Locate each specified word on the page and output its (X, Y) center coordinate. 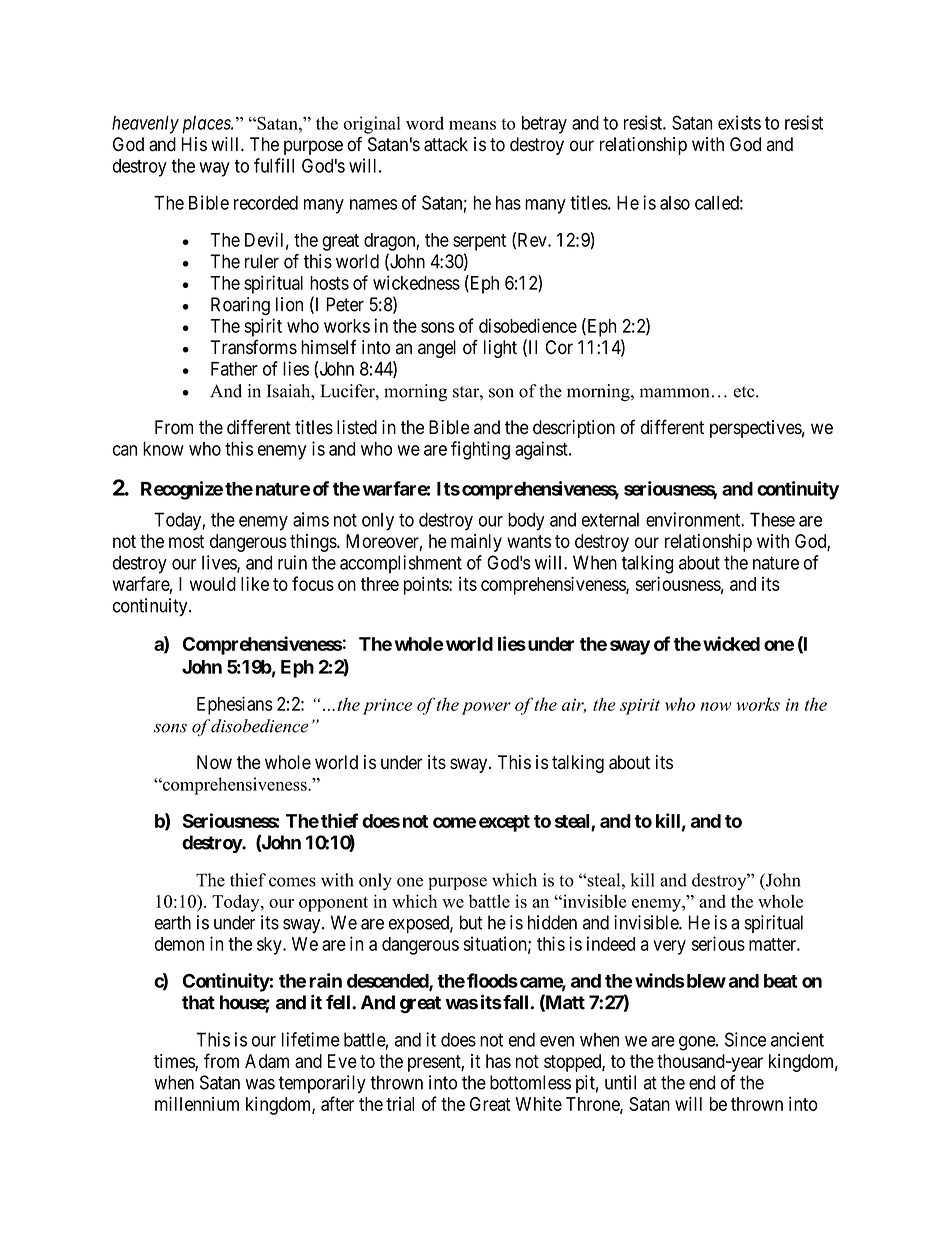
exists (739, 122)
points (427, 585)
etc (745, 392)
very (669, 947)
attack (446, 144)
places (207, 125)
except (504, 823)
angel (437, 349)
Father (234, 369)
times (175, 1062)
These (772, 519)
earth (173, 922)
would (213, 584)
